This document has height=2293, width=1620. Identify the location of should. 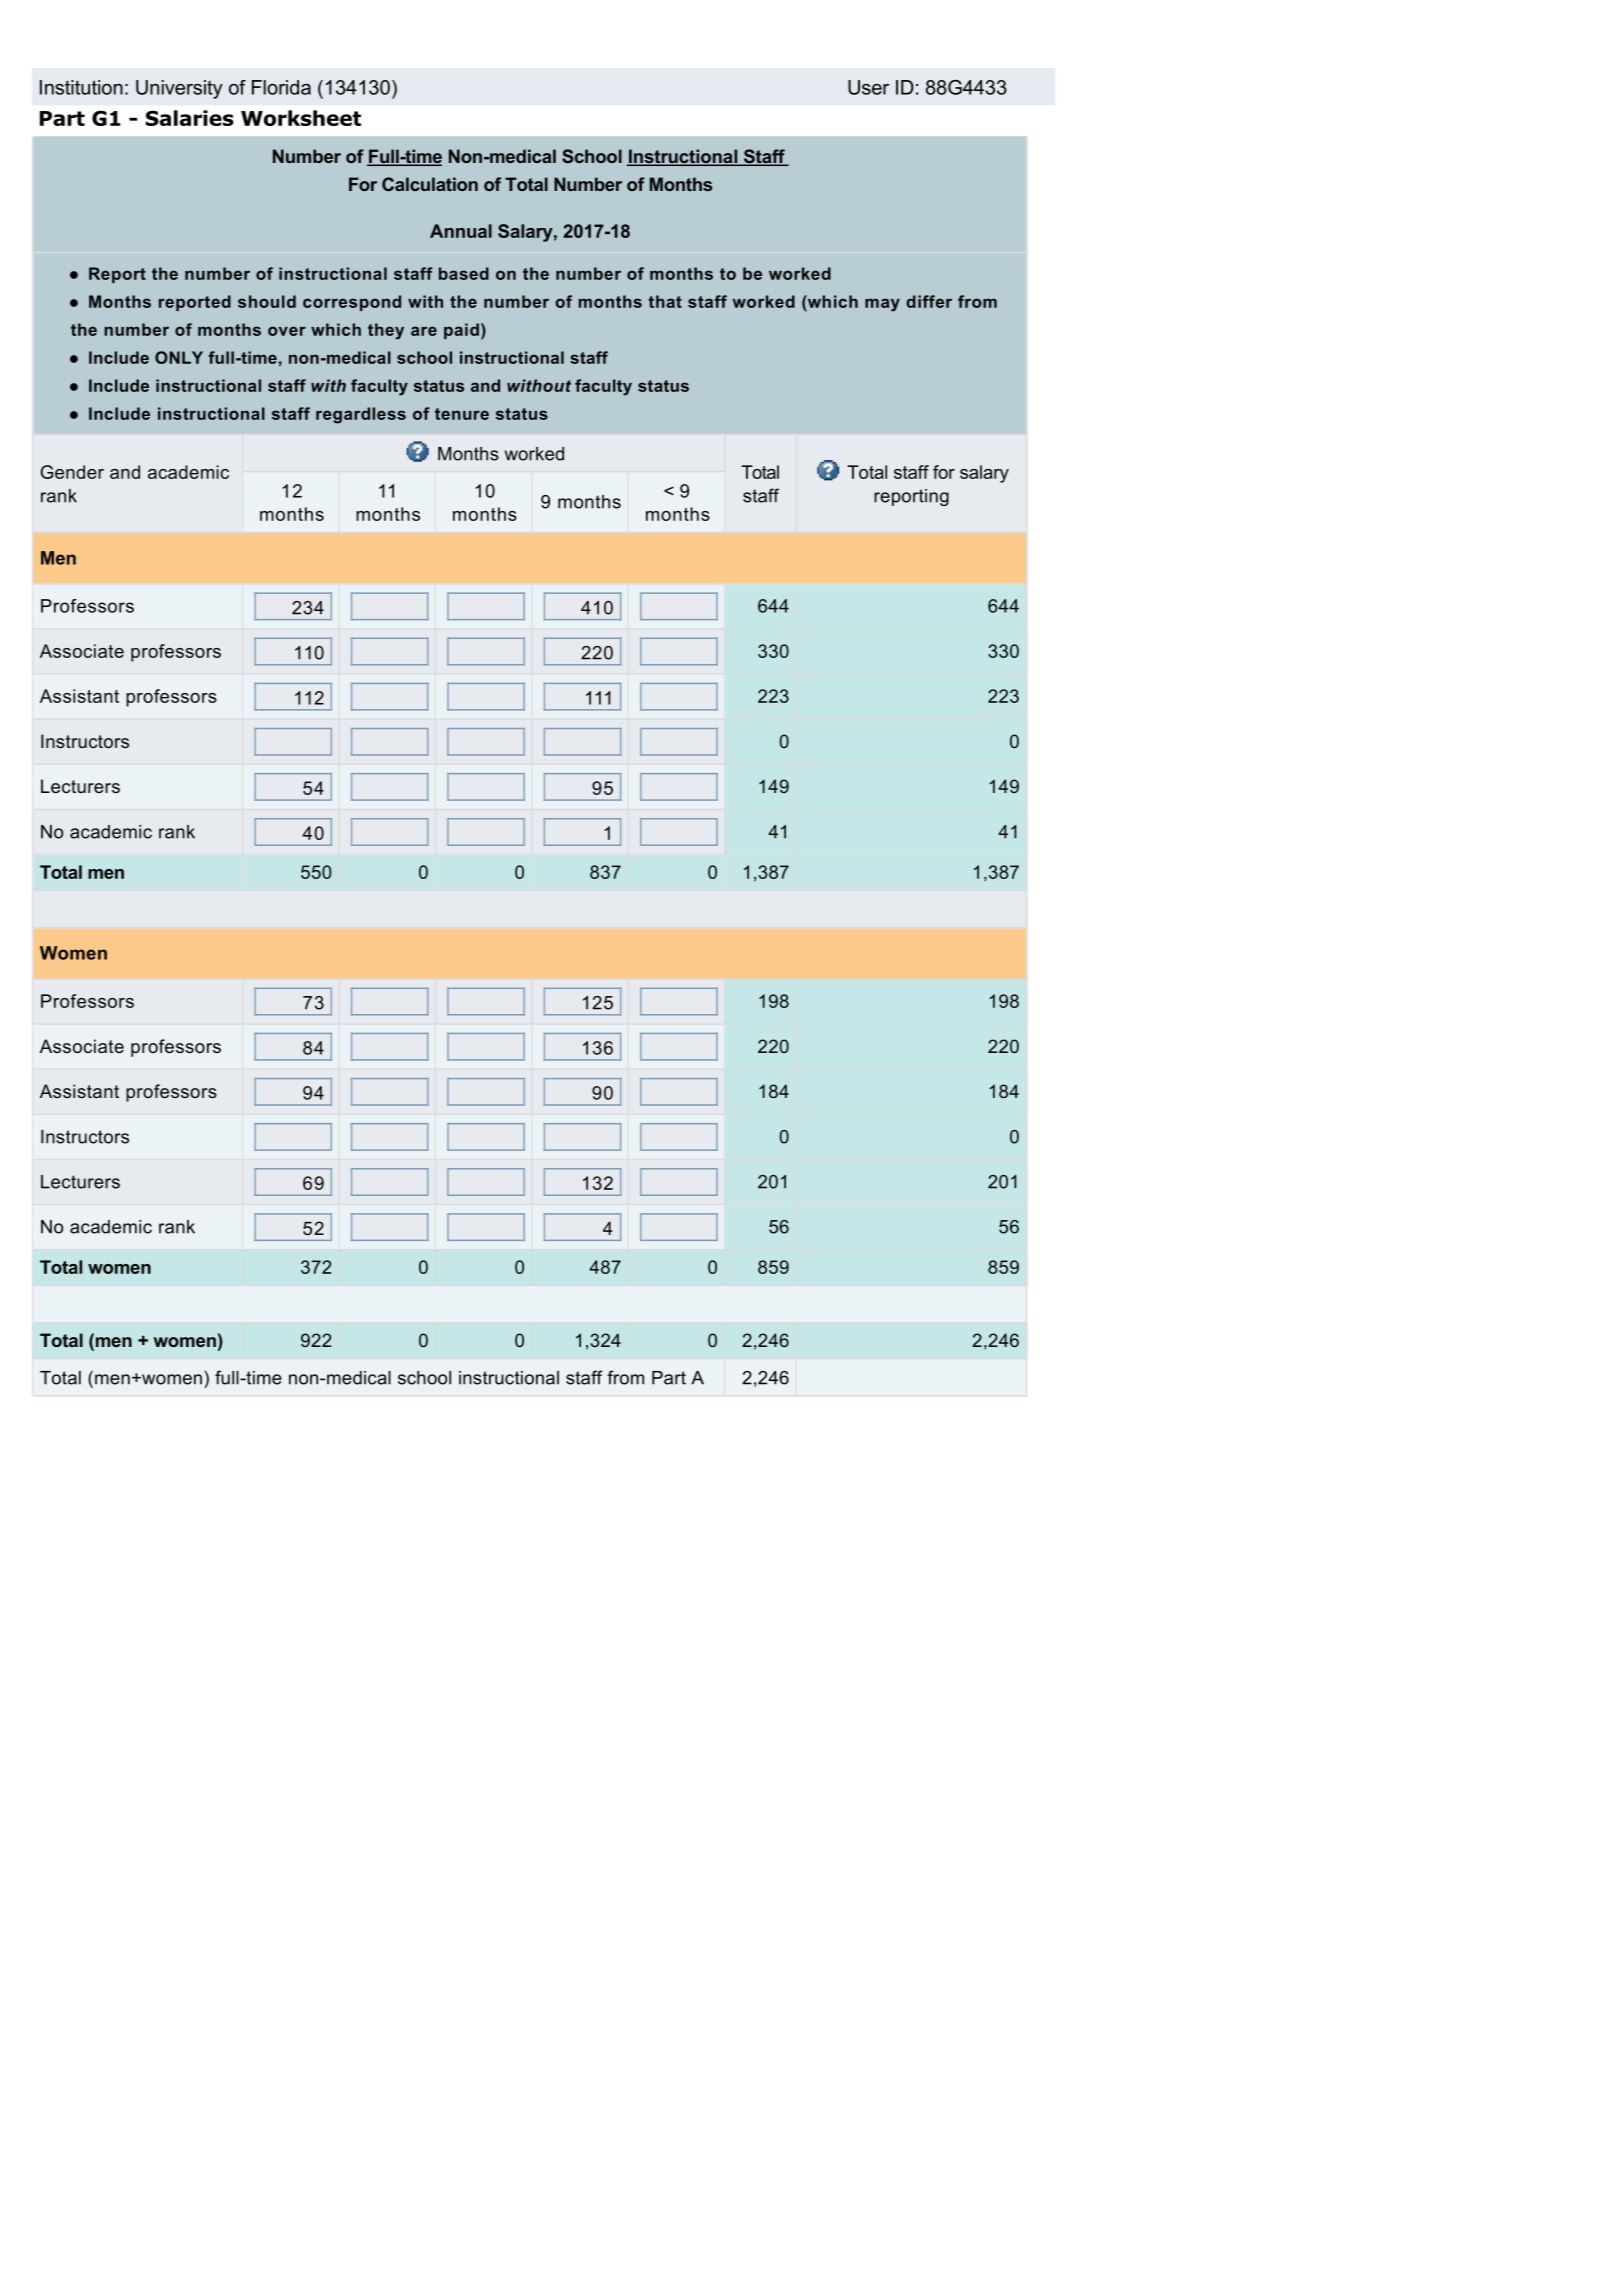
(267, 301).
